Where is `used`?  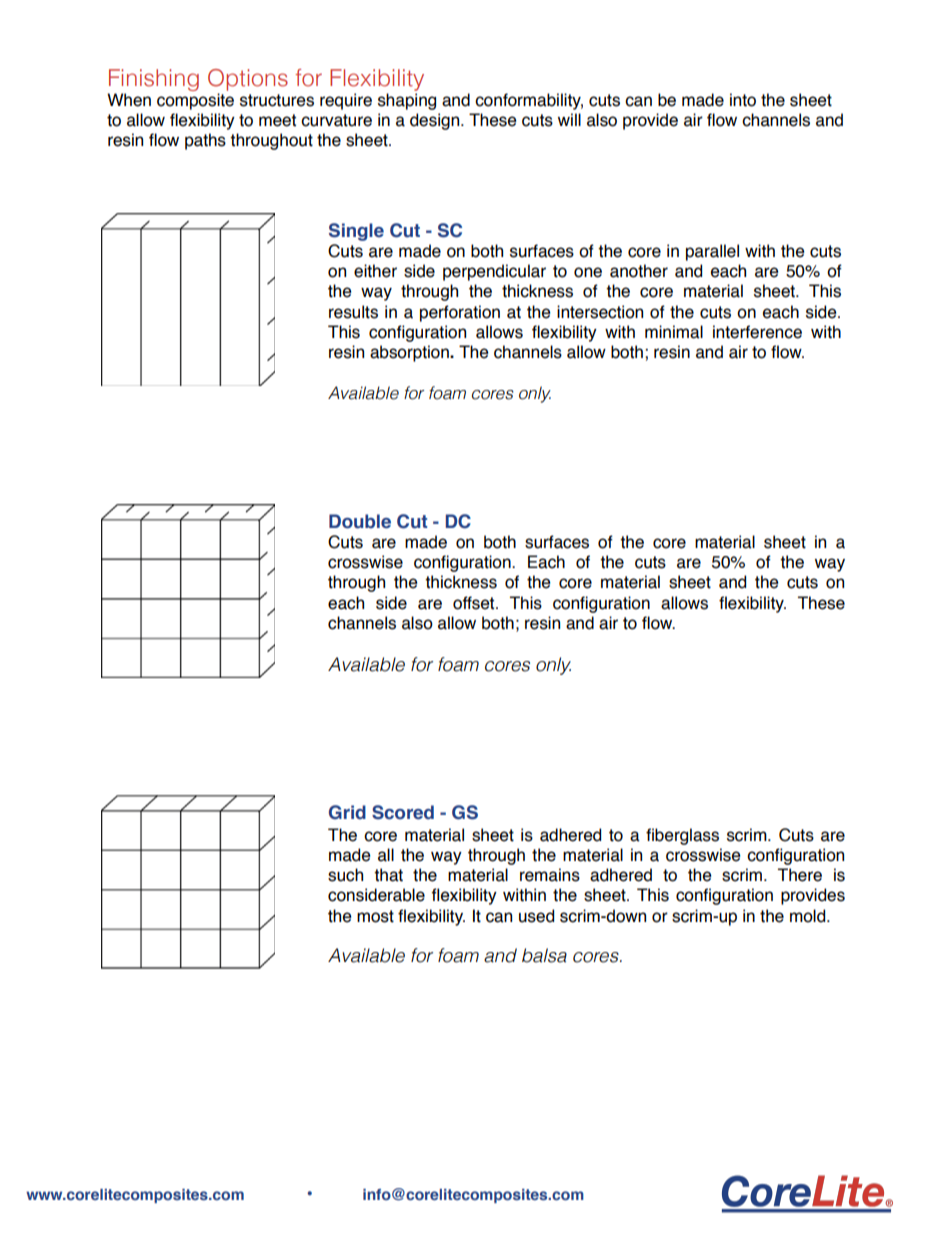 used is located at coordinates (536, 916).
